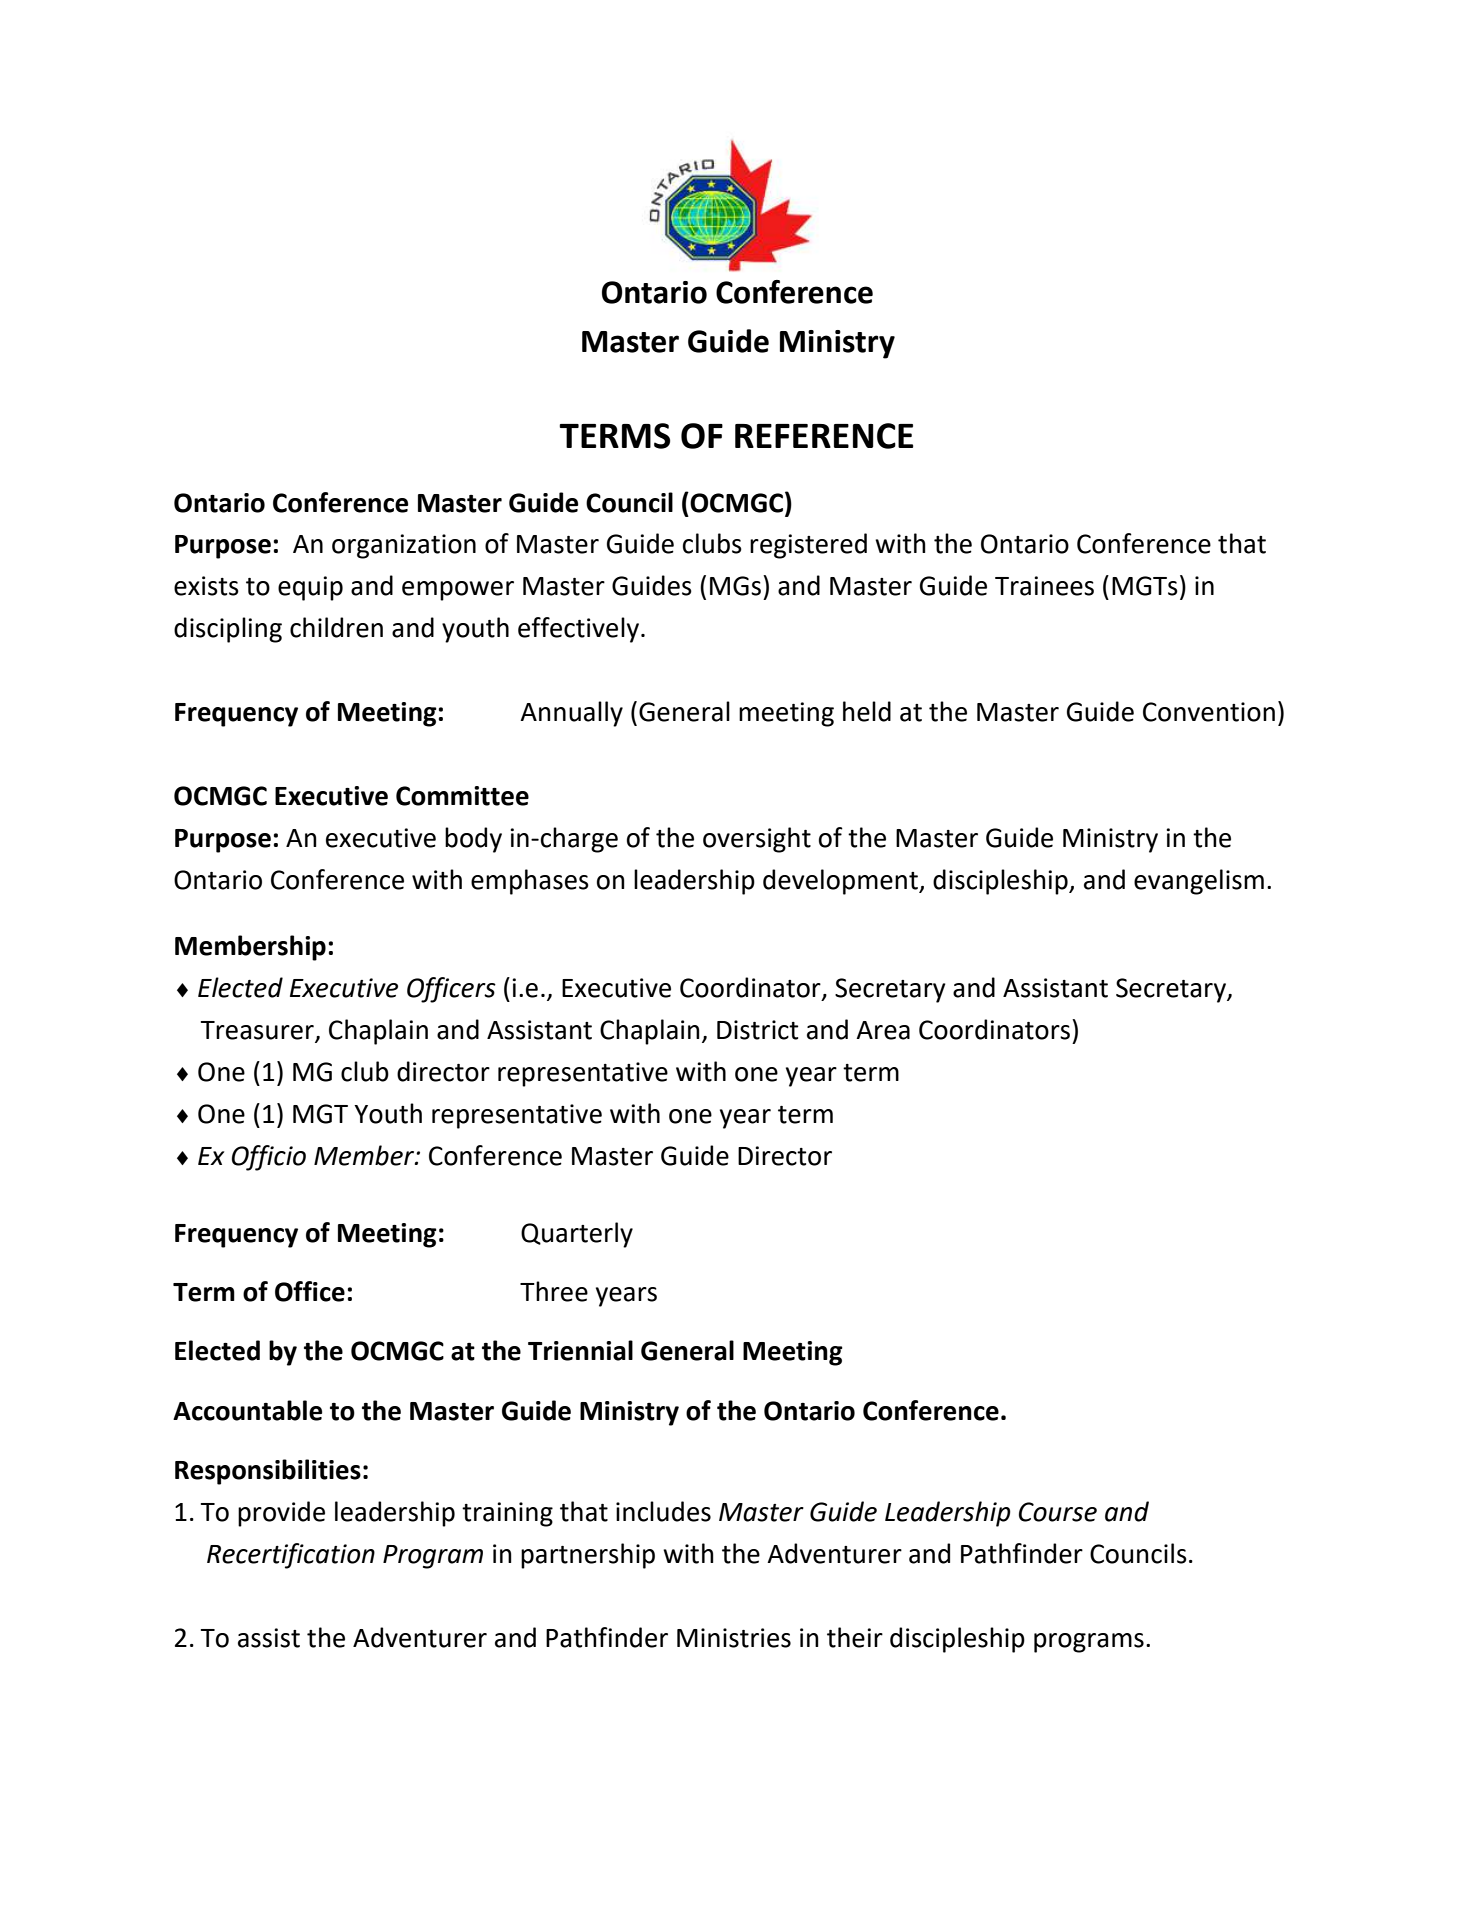 The width and height of the document is (1475, 1908). Describe the element at coordinates (554, 1291) in the document. I see `Three` at that location.
